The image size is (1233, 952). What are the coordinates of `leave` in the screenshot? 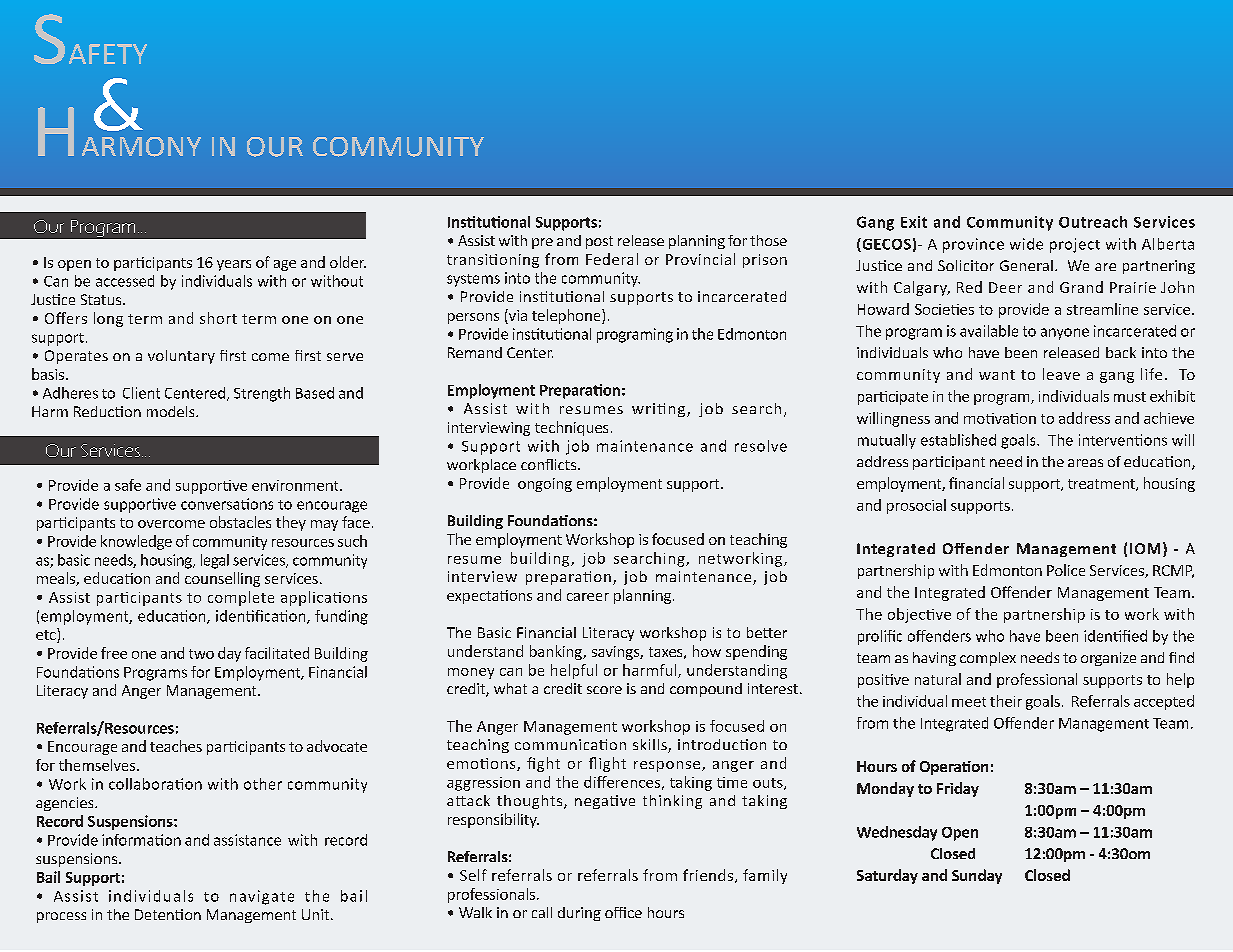 It's located at (1061, 374).
